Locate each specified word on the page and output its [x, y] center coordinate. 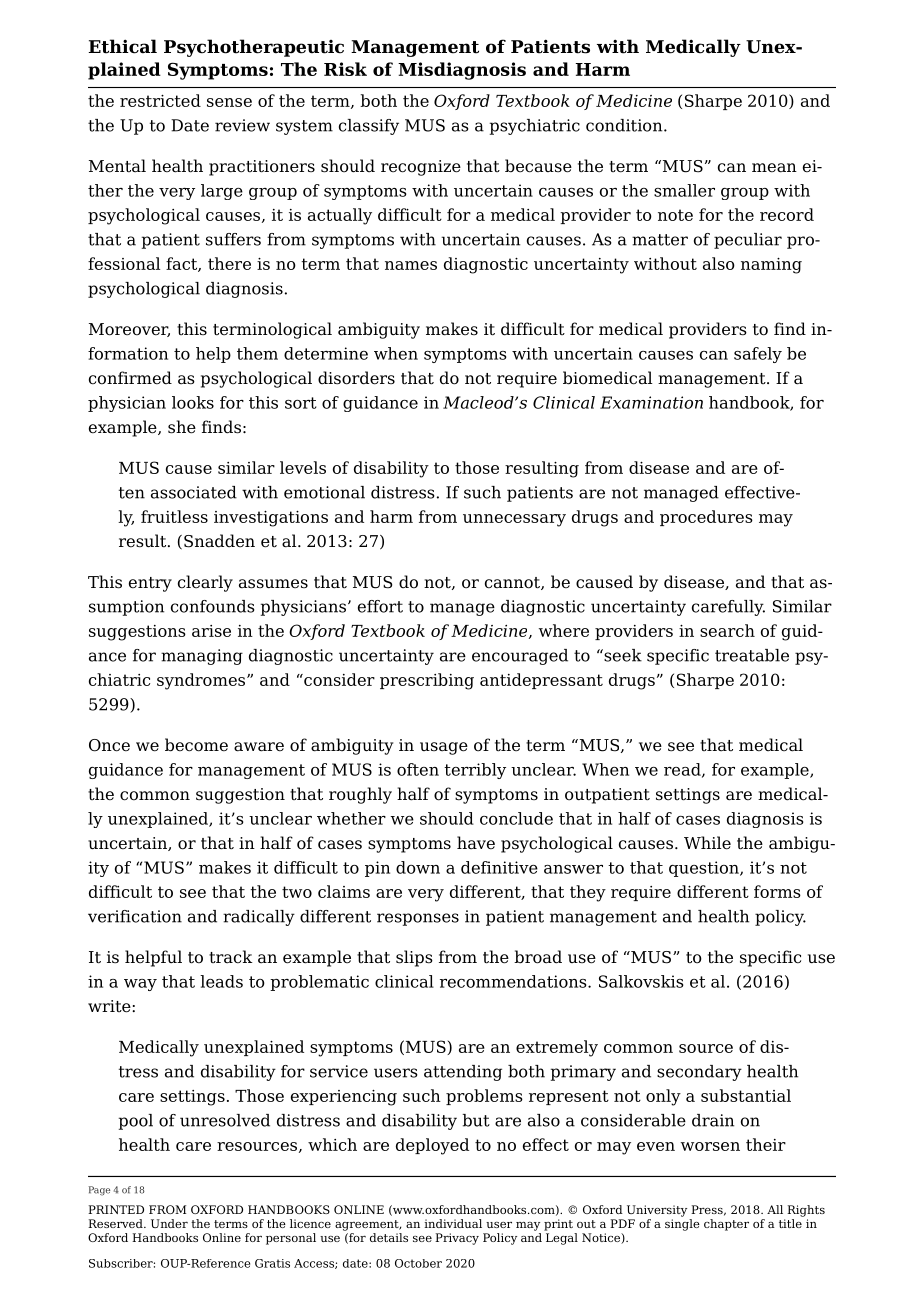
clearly [205, 583]
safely [758, 355]
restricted [160, 100]
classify [369, 127]
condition [625, 125]
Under [169, 1223]
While [707, 843]
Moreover [129, 330]
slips [414, 958]
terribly [475, 771]
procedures [706, 518]
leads [221, 981]
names [411, 265]
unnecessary [514, 520]
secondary [699, 1073]
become [196, 745]
